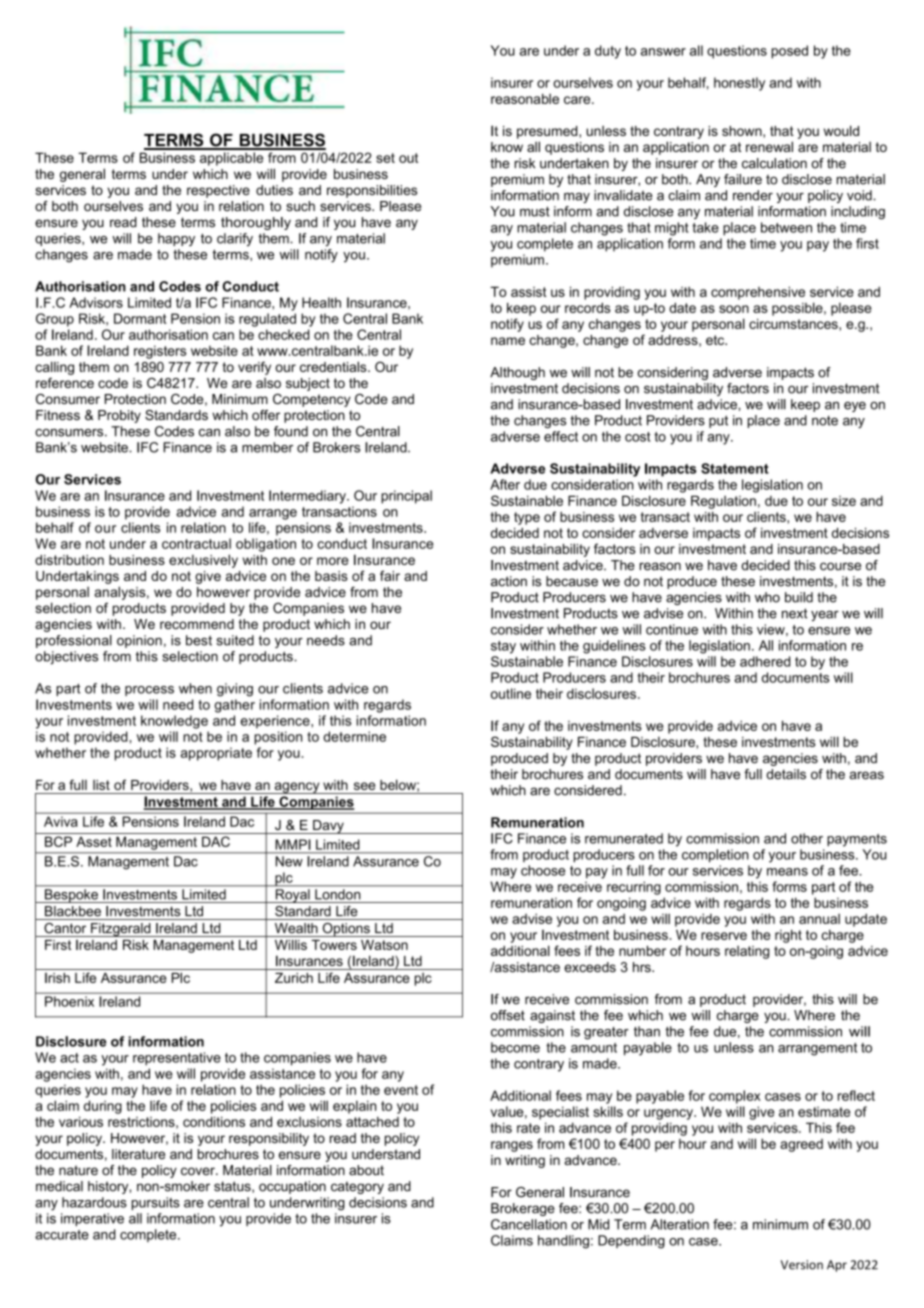 This image has height=1308, width=924. Describe the element at coordinates (505, 484) in the image. I see `After` at that location.
